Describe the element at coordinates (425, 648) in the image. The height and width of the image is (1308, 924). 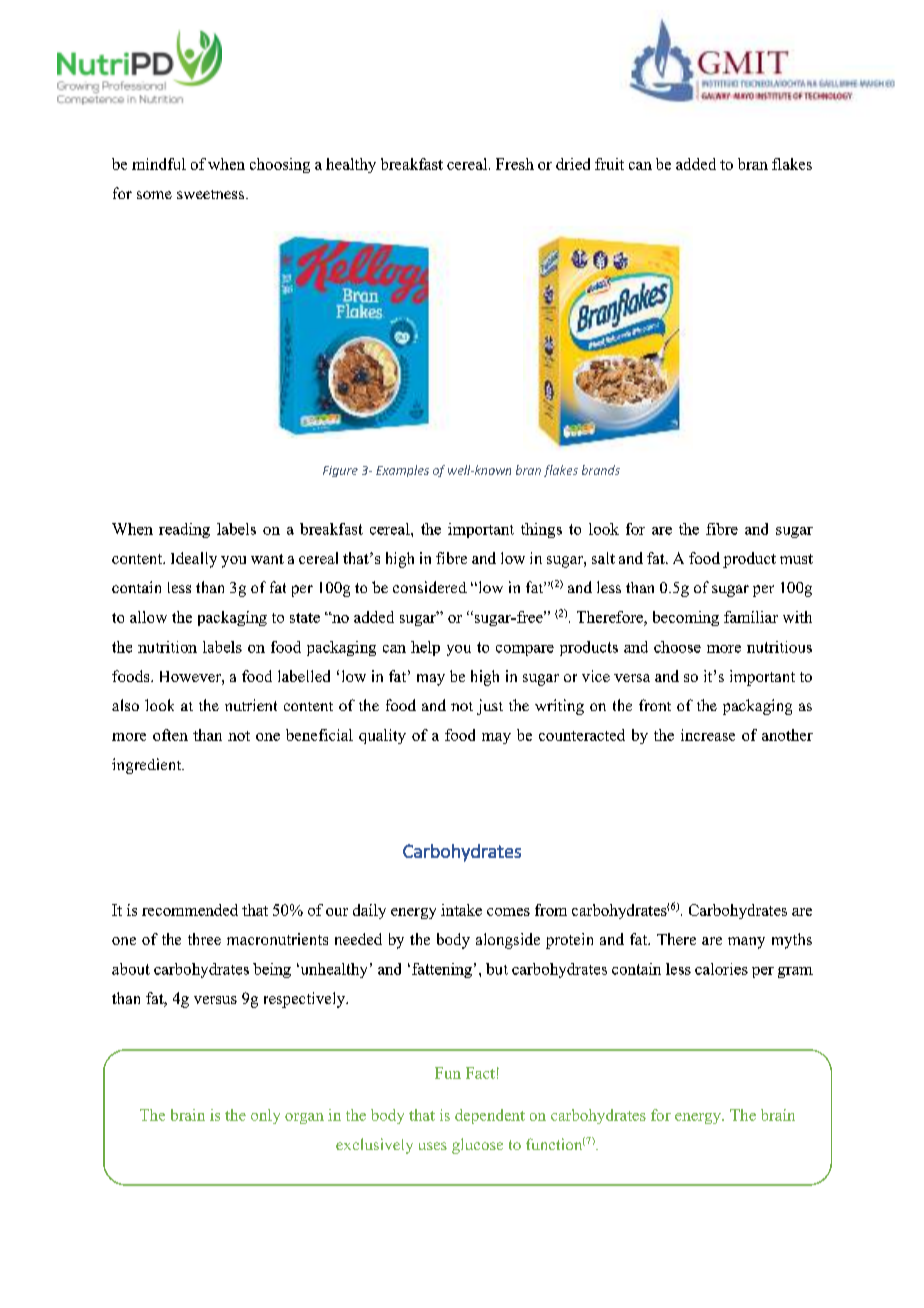
I see `help` at that location.
